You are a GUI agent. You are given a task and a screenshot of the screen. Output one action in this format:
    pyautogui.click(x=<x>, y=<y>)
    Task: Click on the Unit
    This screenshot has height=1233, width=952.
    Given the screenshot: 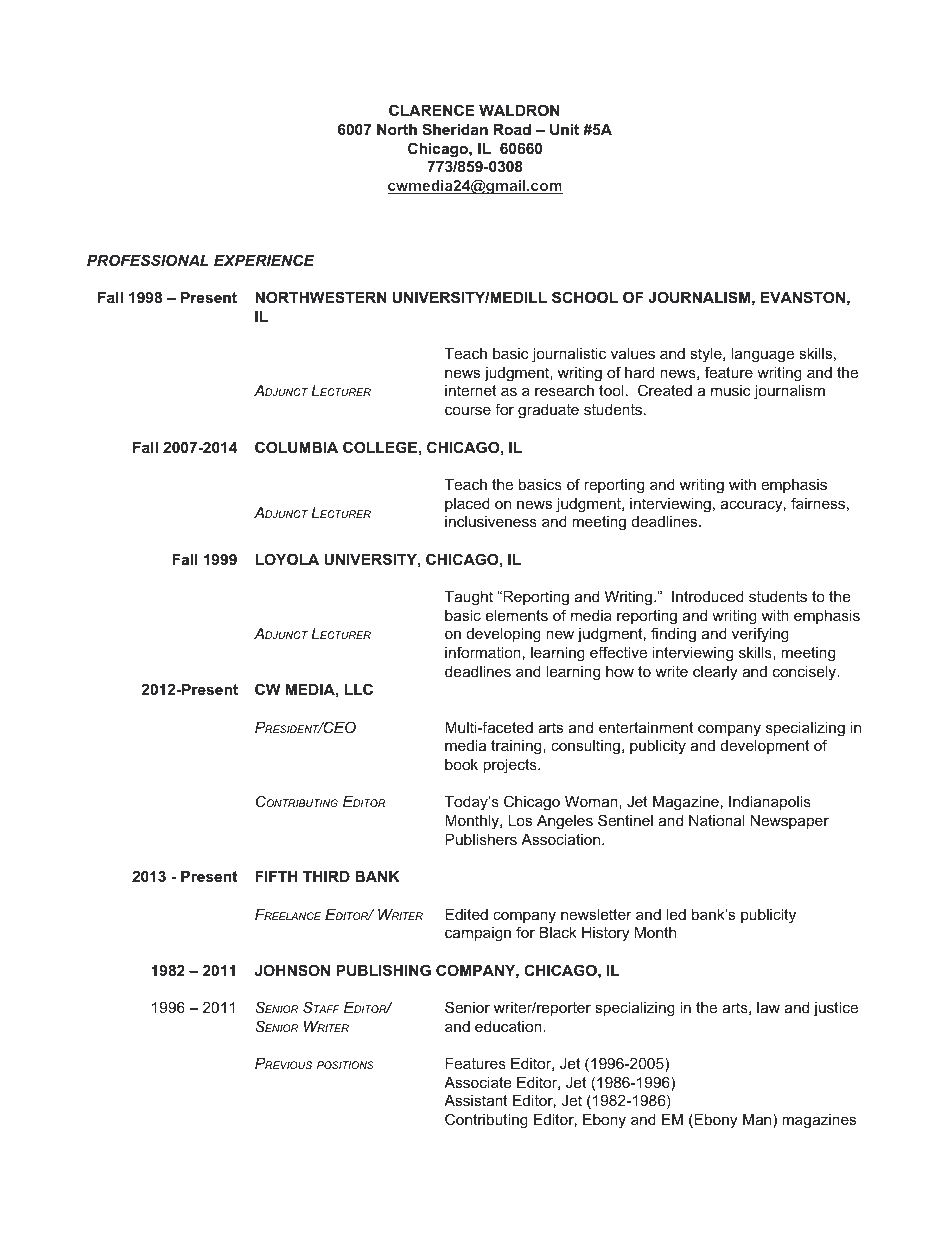 What is the action you would take?
    pyautogui.click(x=564, y=129)
